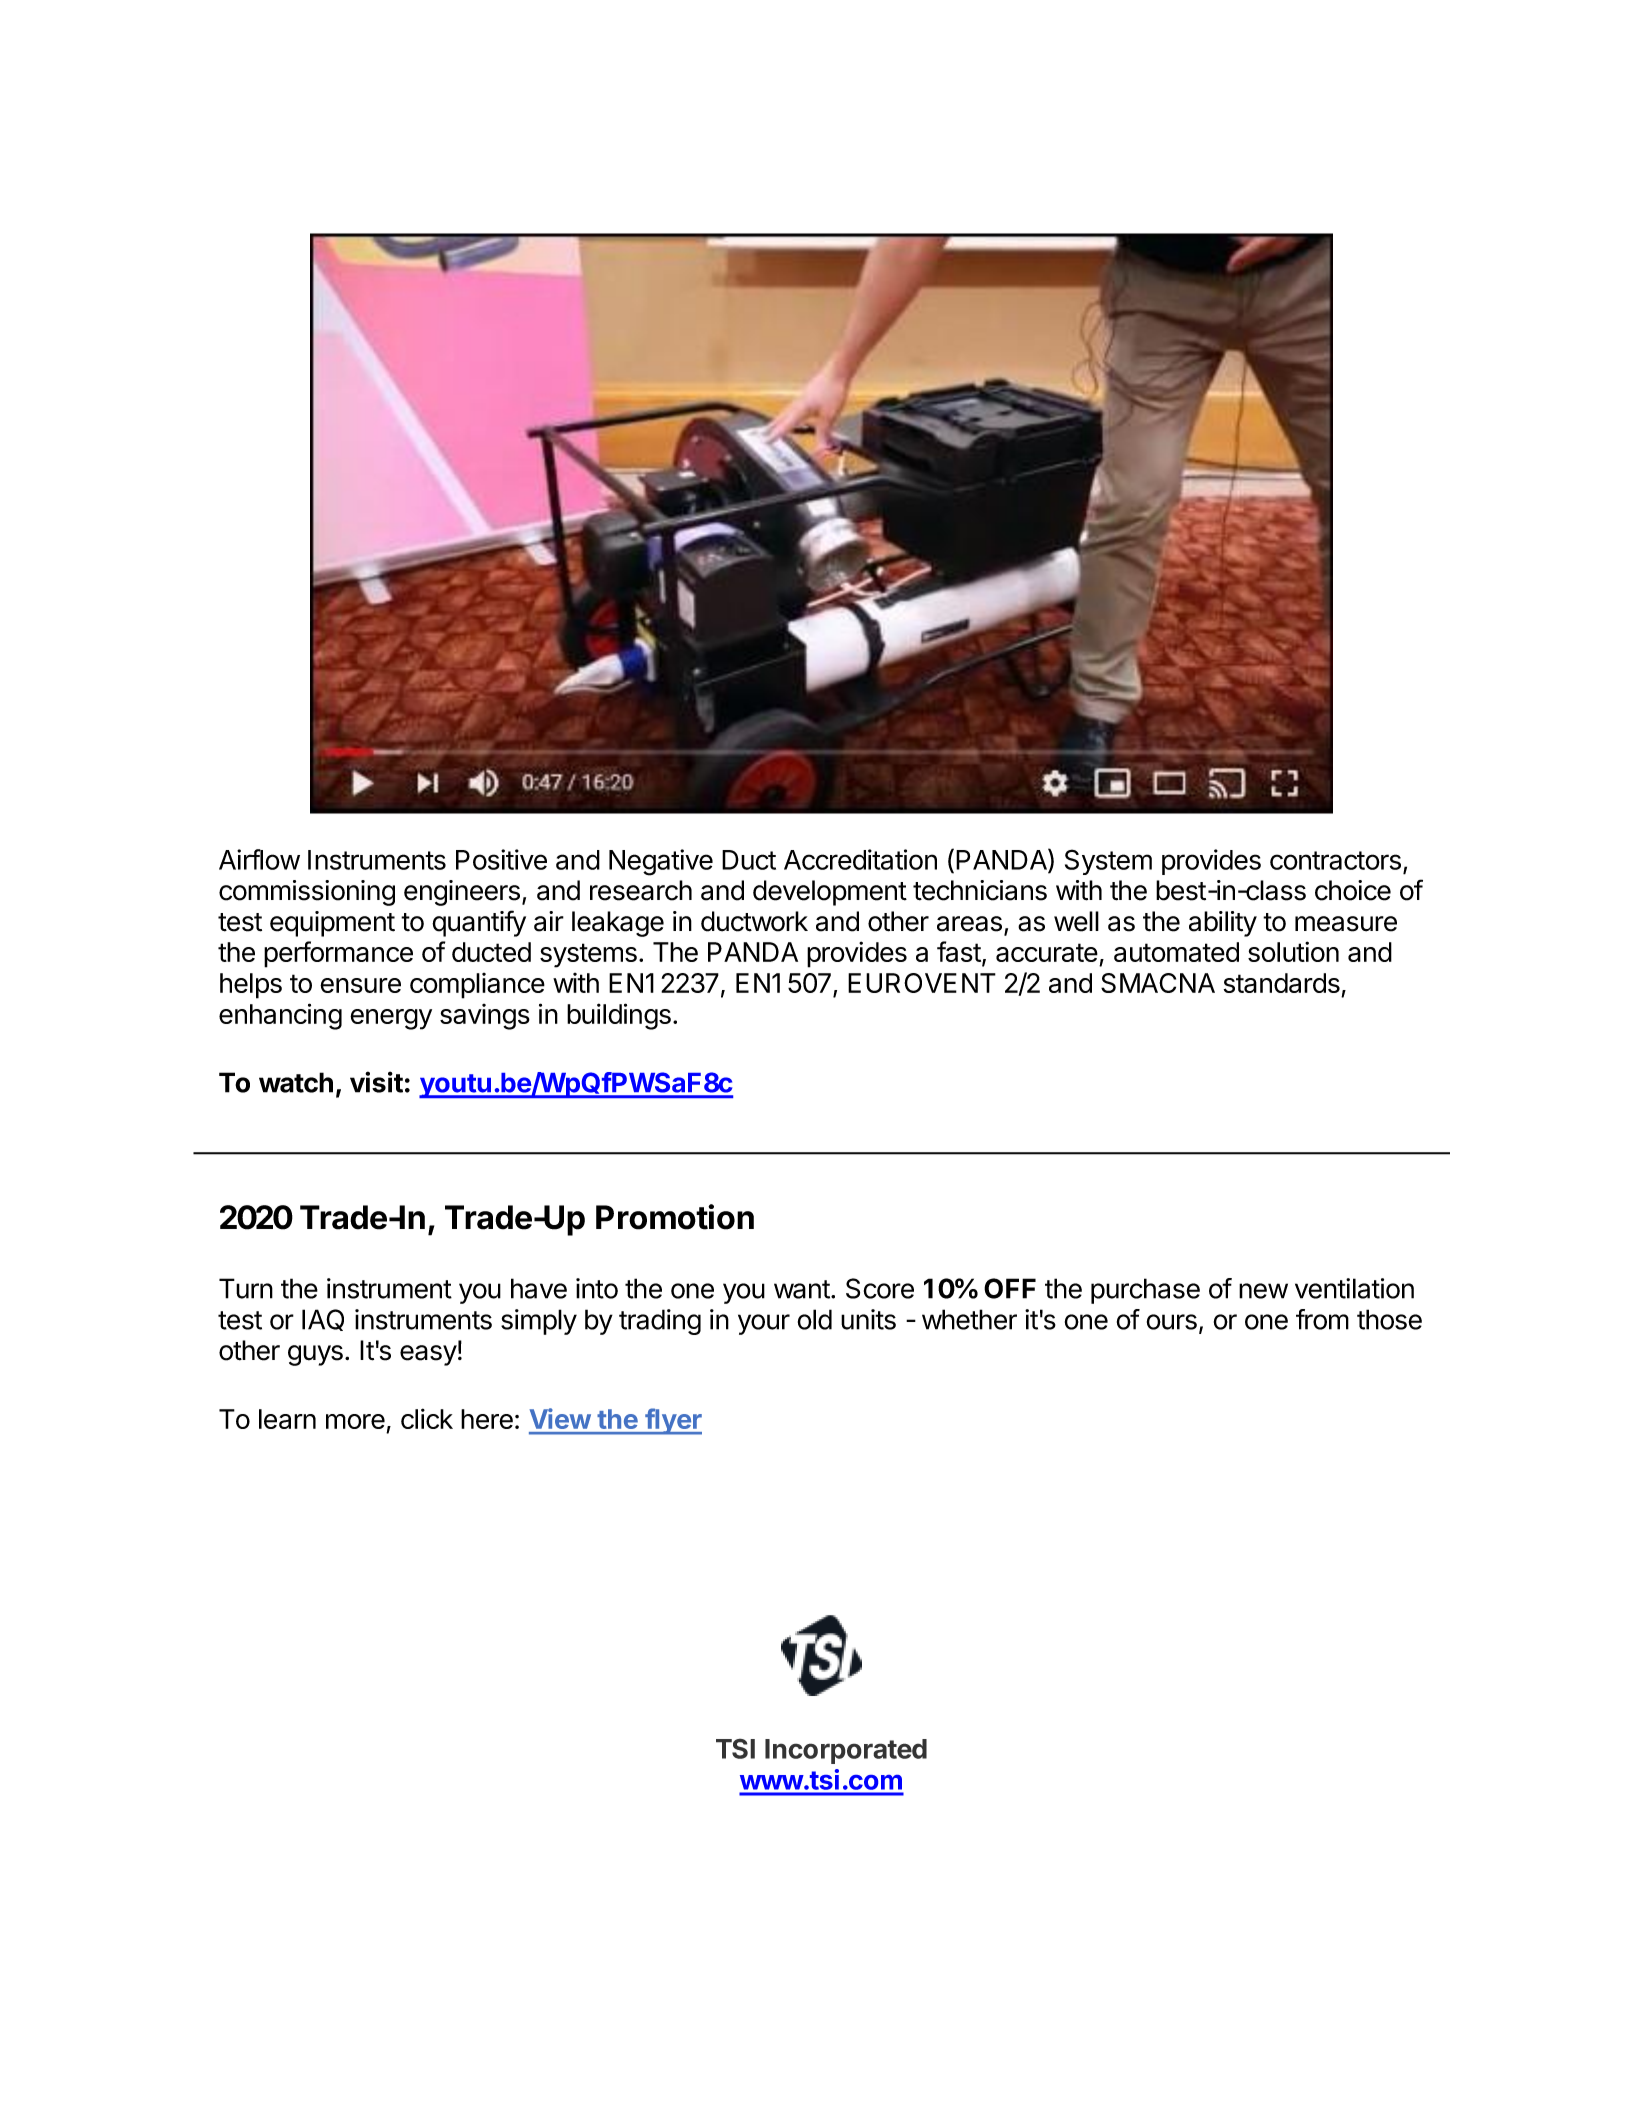  Describe the element at coordinates (1263, 1291) in the screenshot. I see `new` at that location.
